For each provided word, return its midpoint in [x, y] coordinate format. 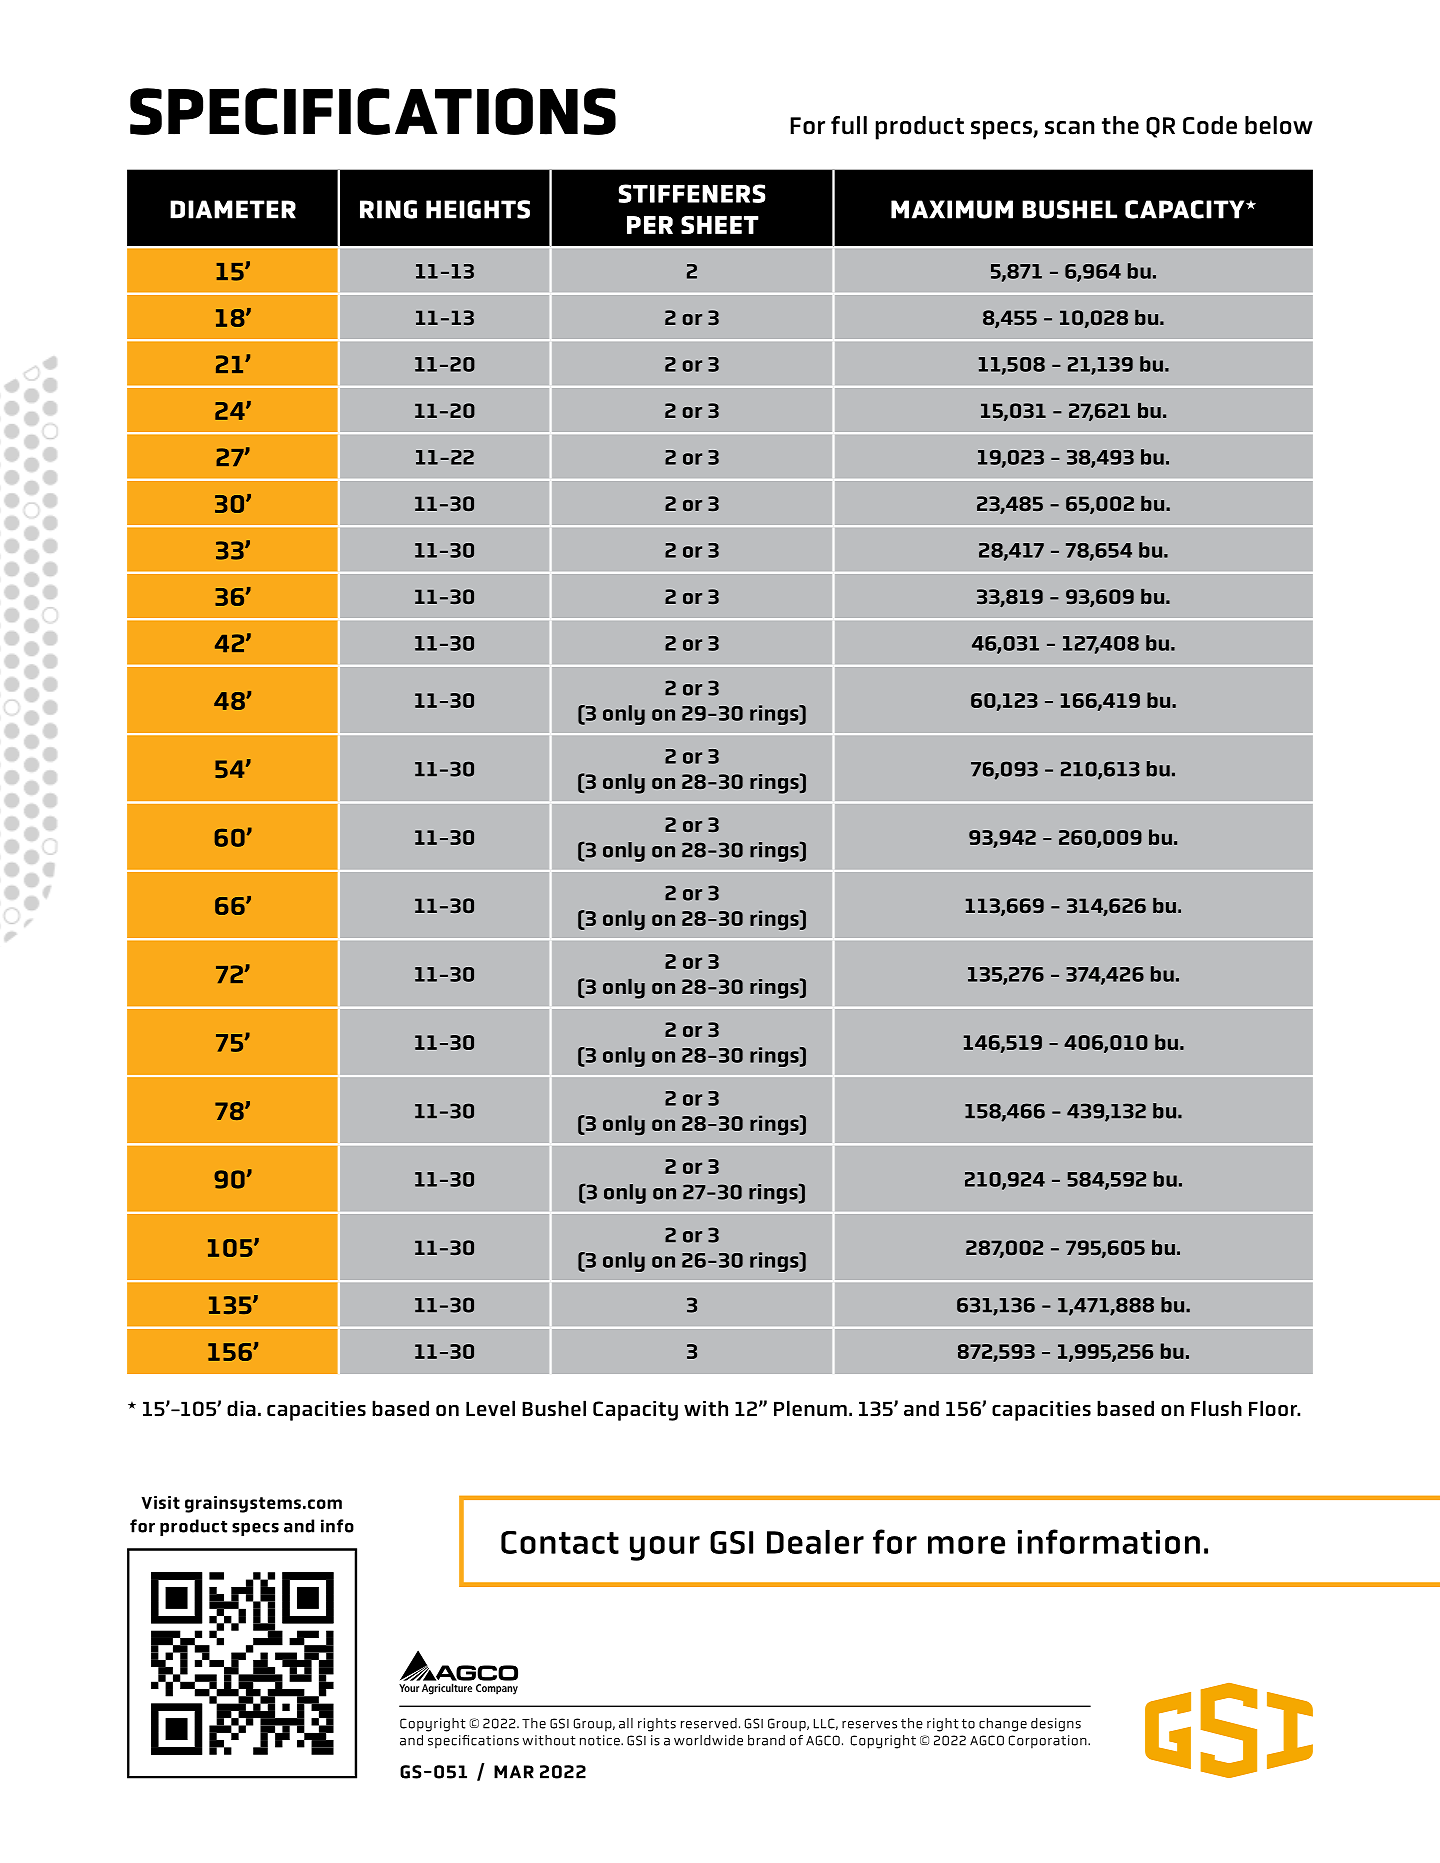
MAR [514, 1772]
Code [1210, 125]
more [966, 1545]
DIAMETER [233, 209]
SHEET [720, 225]
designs [1056, 1725]
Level [490, 1408]
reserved [709, 1723]
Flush [1216, 1408]
